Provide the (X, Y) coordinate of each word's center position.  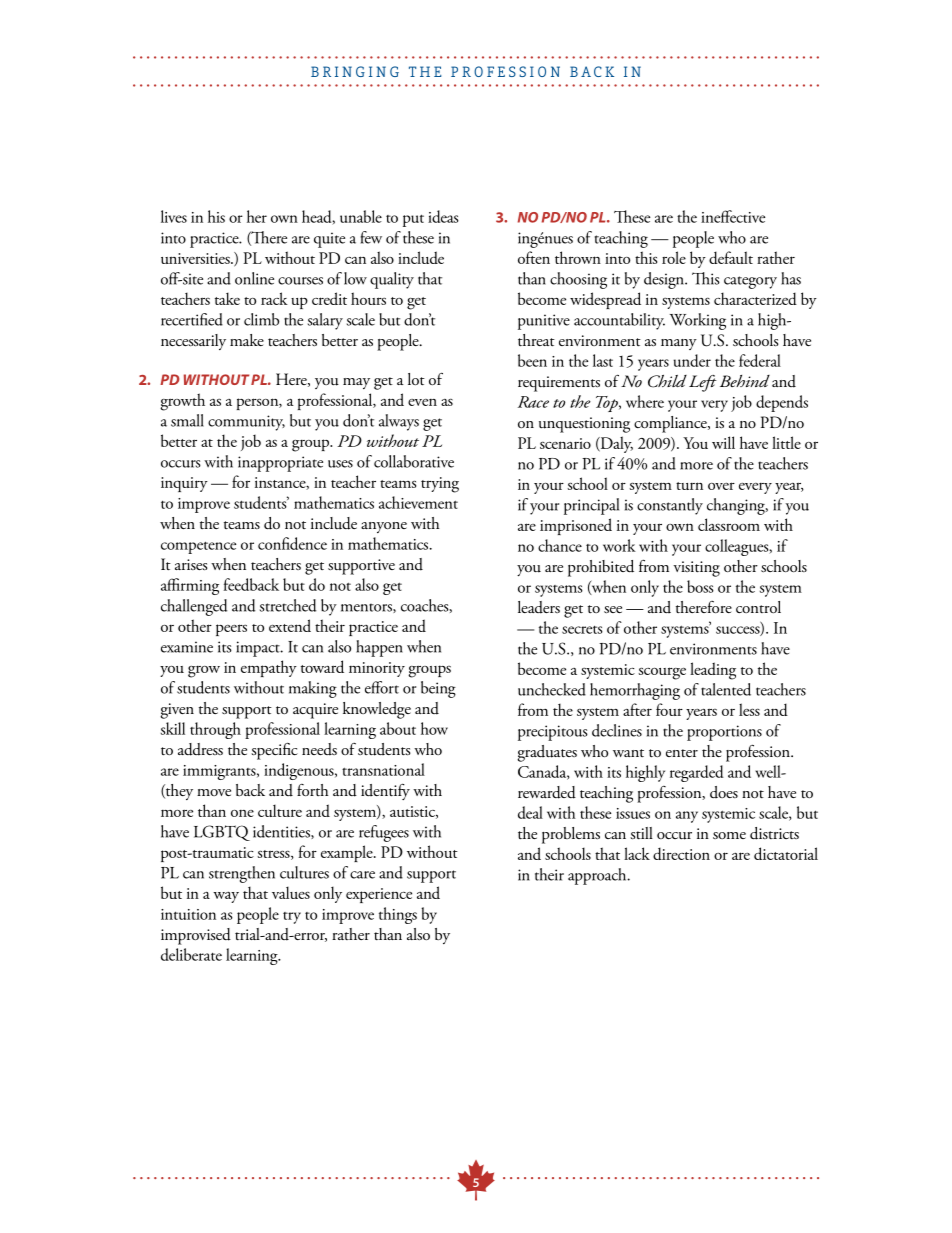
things (398, 915)
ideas (443, 216)
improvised (196, 936)
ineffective (733, 216)
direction (681, 853)
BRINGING (355, 71)
